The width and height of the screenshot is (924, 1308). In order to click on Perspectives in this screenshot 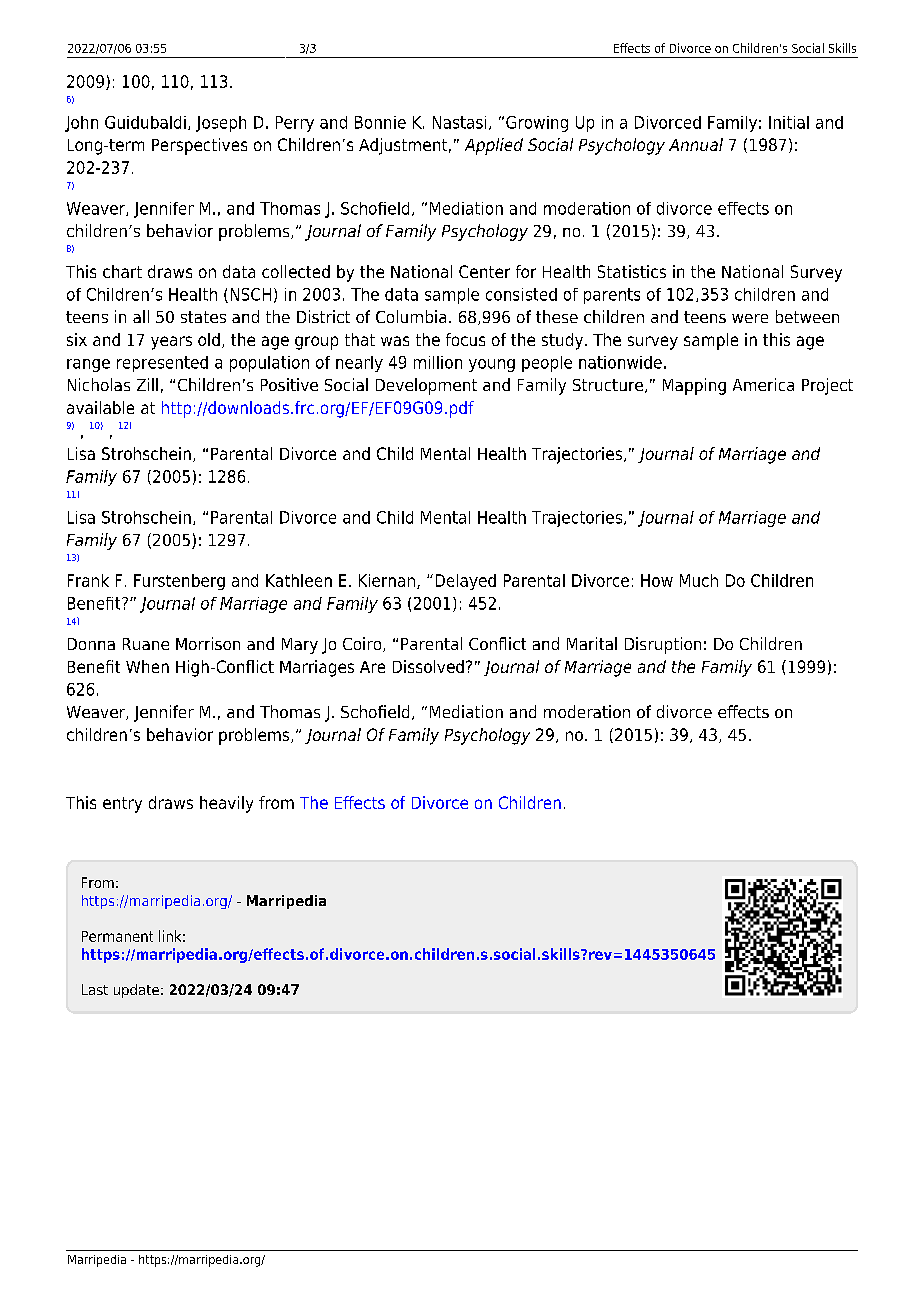, I will do `click(199, 146)`.
